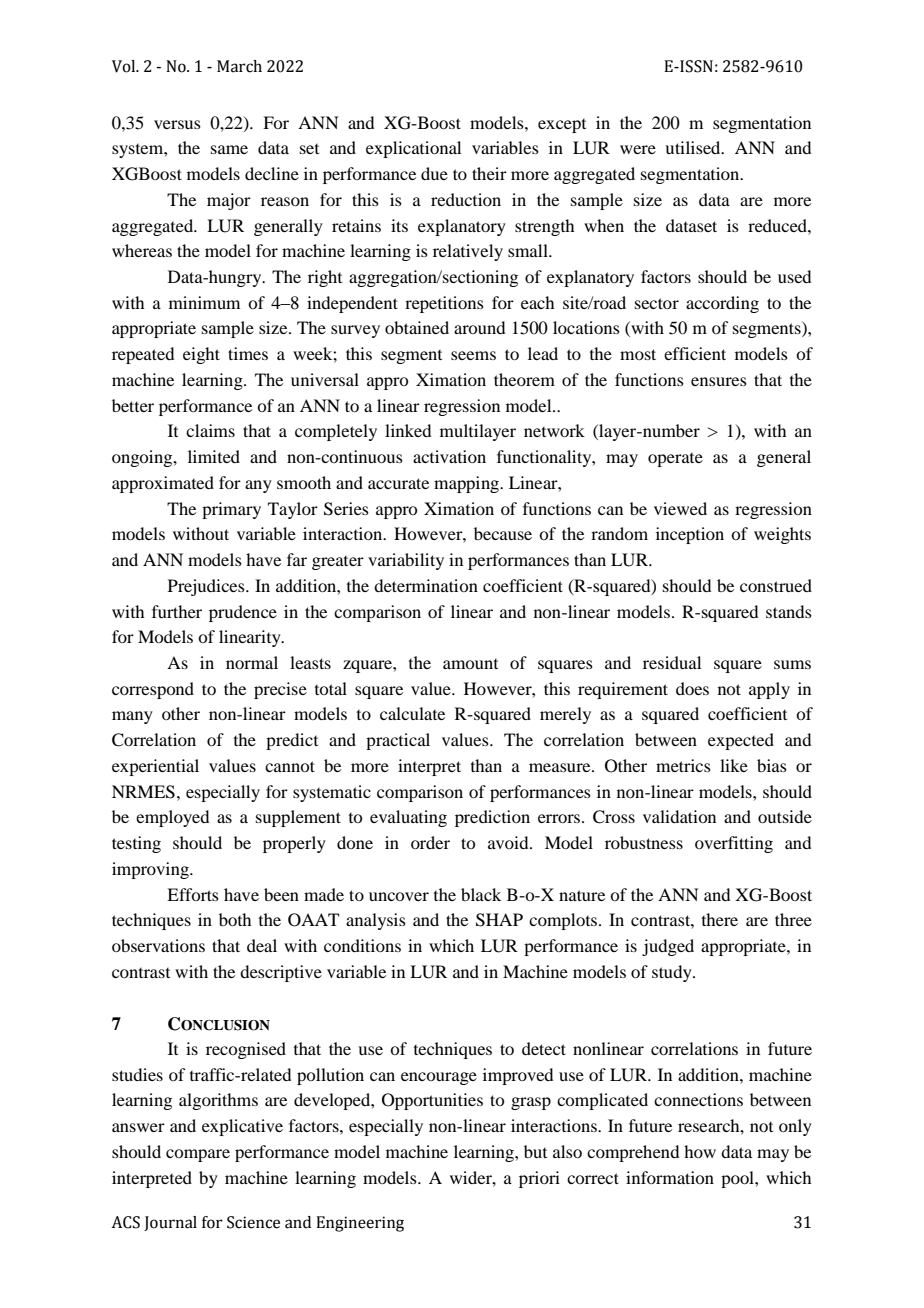 The height and width of the document is (1308, 924). What do you see at coordinates (539, 1179) in the document?
I see `priori` at bounding box center [539, 1179].
